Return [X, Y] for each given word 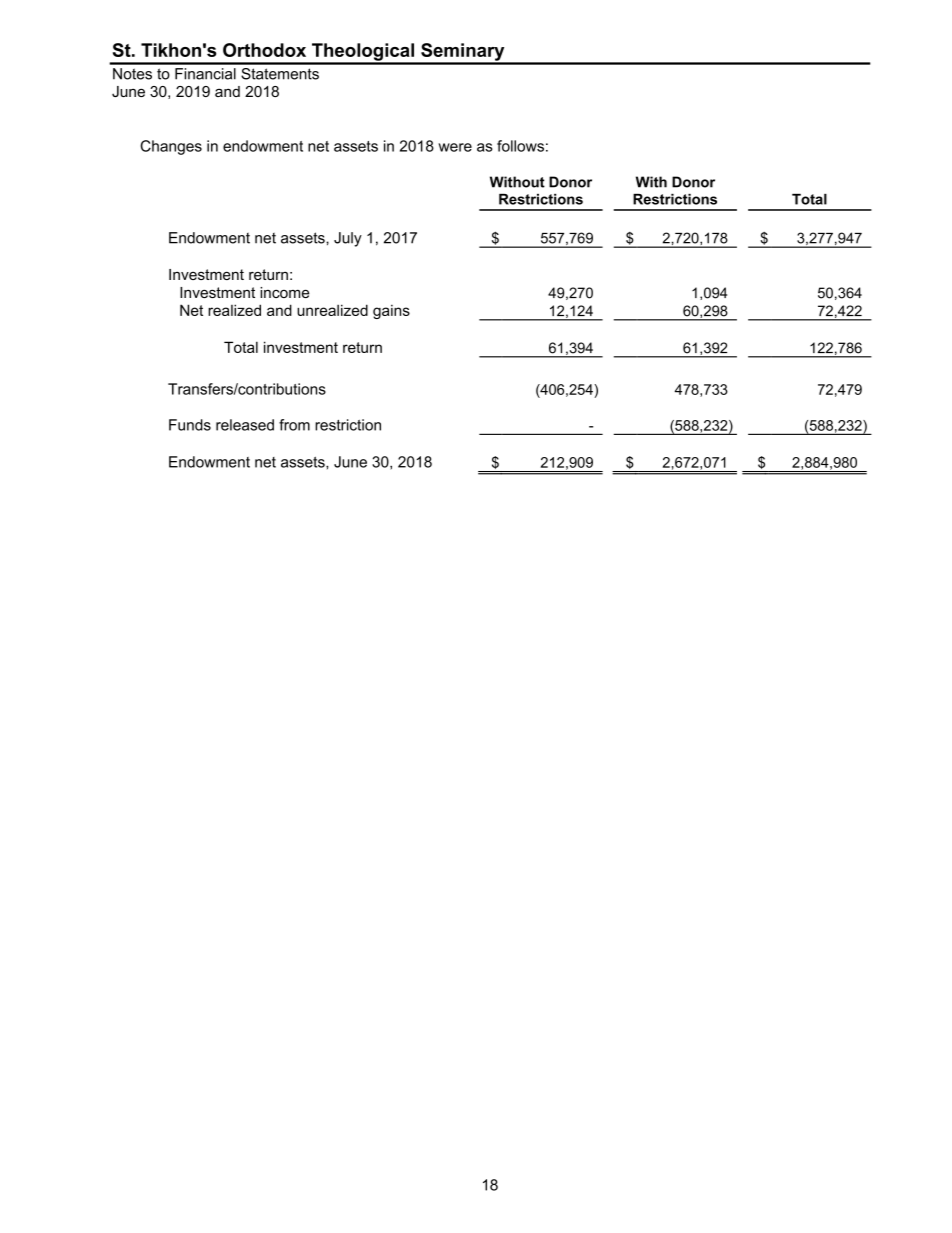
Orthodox [264, 50]
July [348, 239]
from [294, 425]
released [245, 425]
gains [391, 311]
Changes [171, 147]
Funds [190, 425]
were [455, 147]
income [285, 292]
